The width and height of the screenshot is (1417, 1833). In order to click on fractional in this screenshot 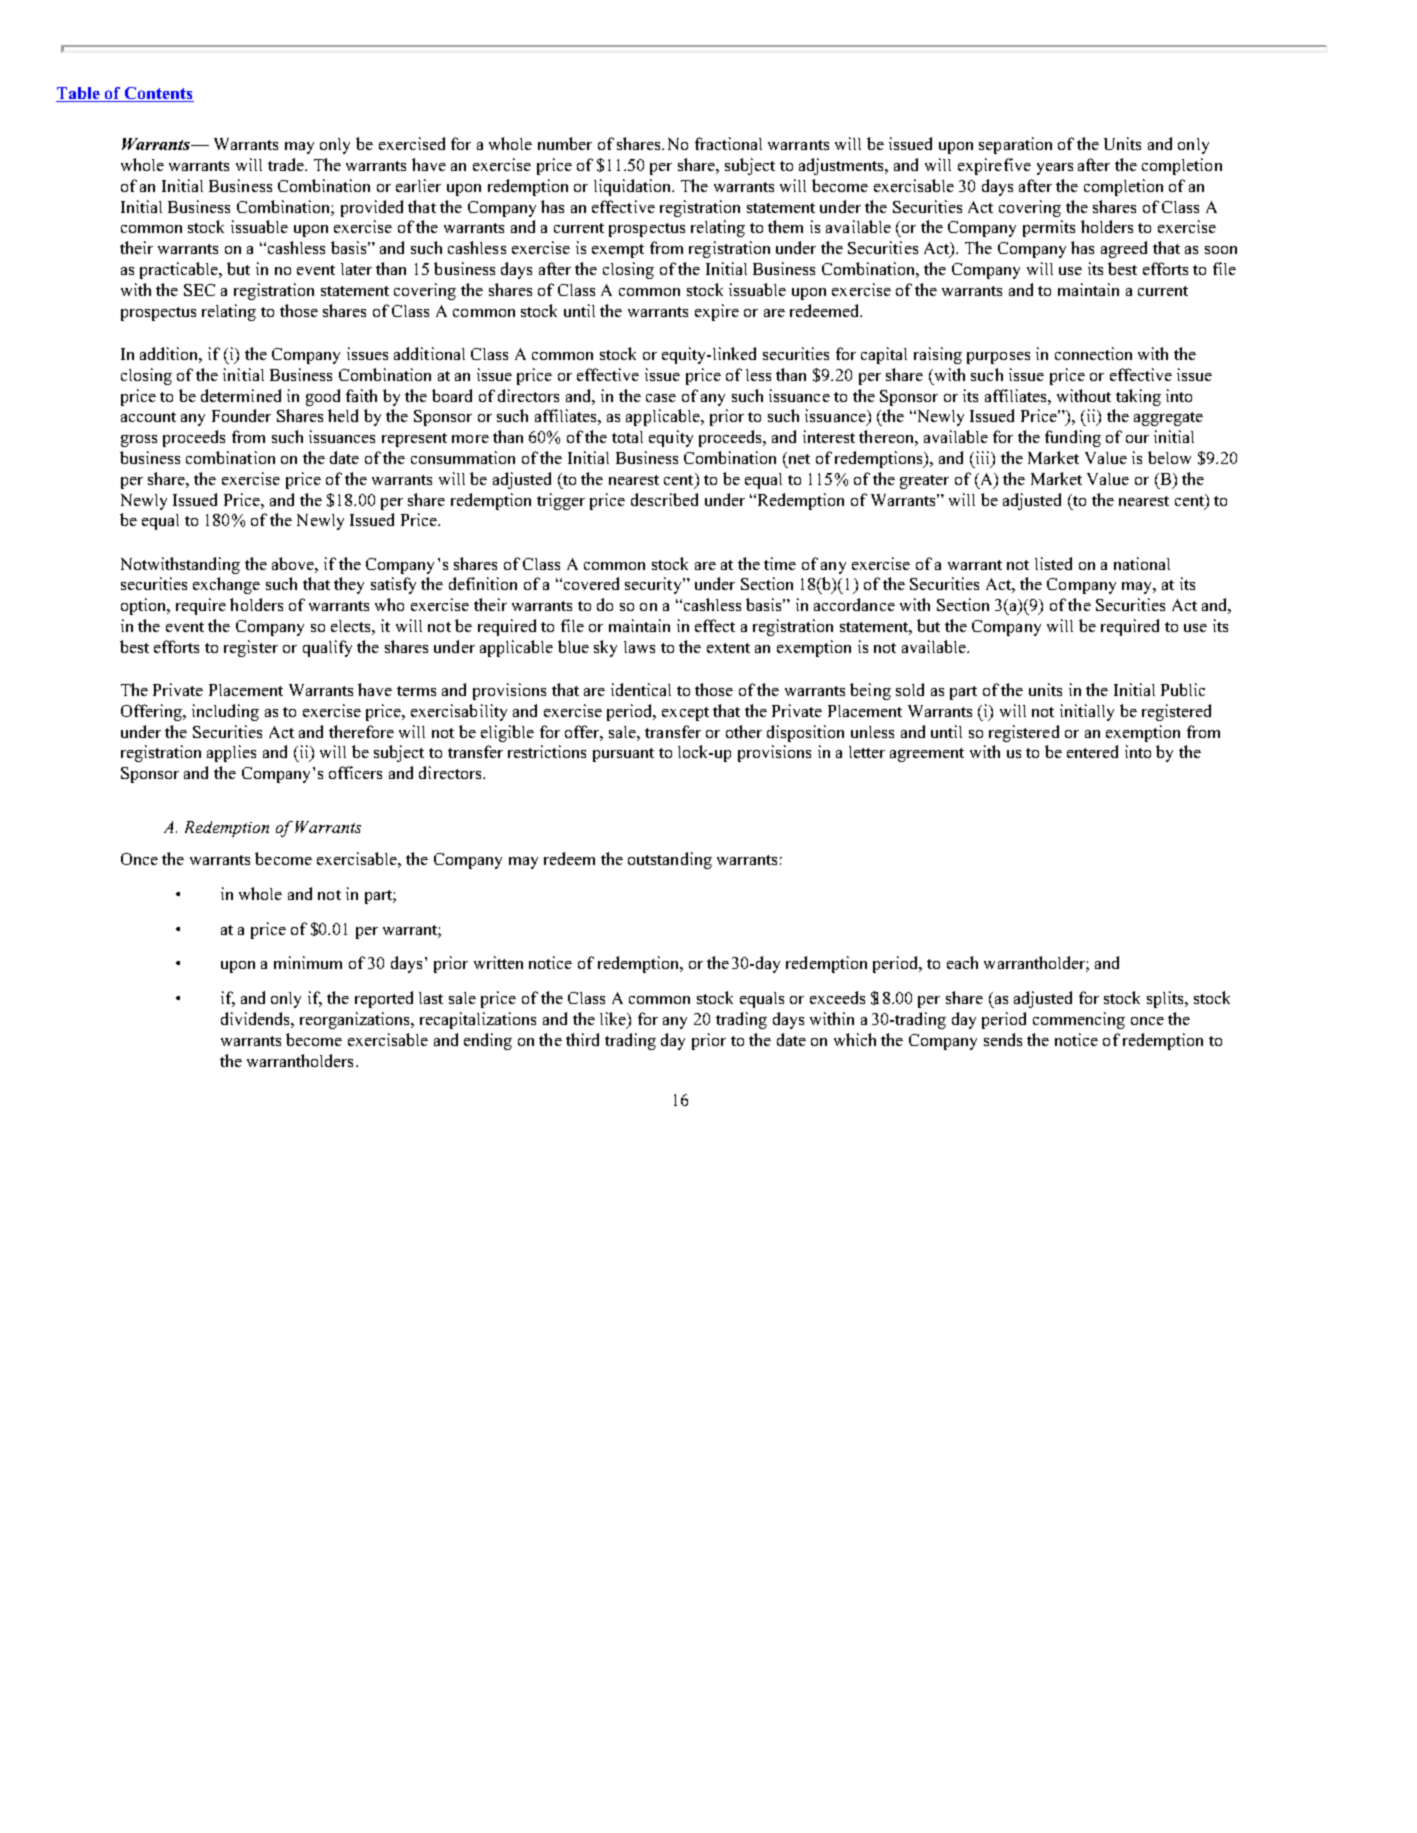, I will do `click(728, 143)`.
